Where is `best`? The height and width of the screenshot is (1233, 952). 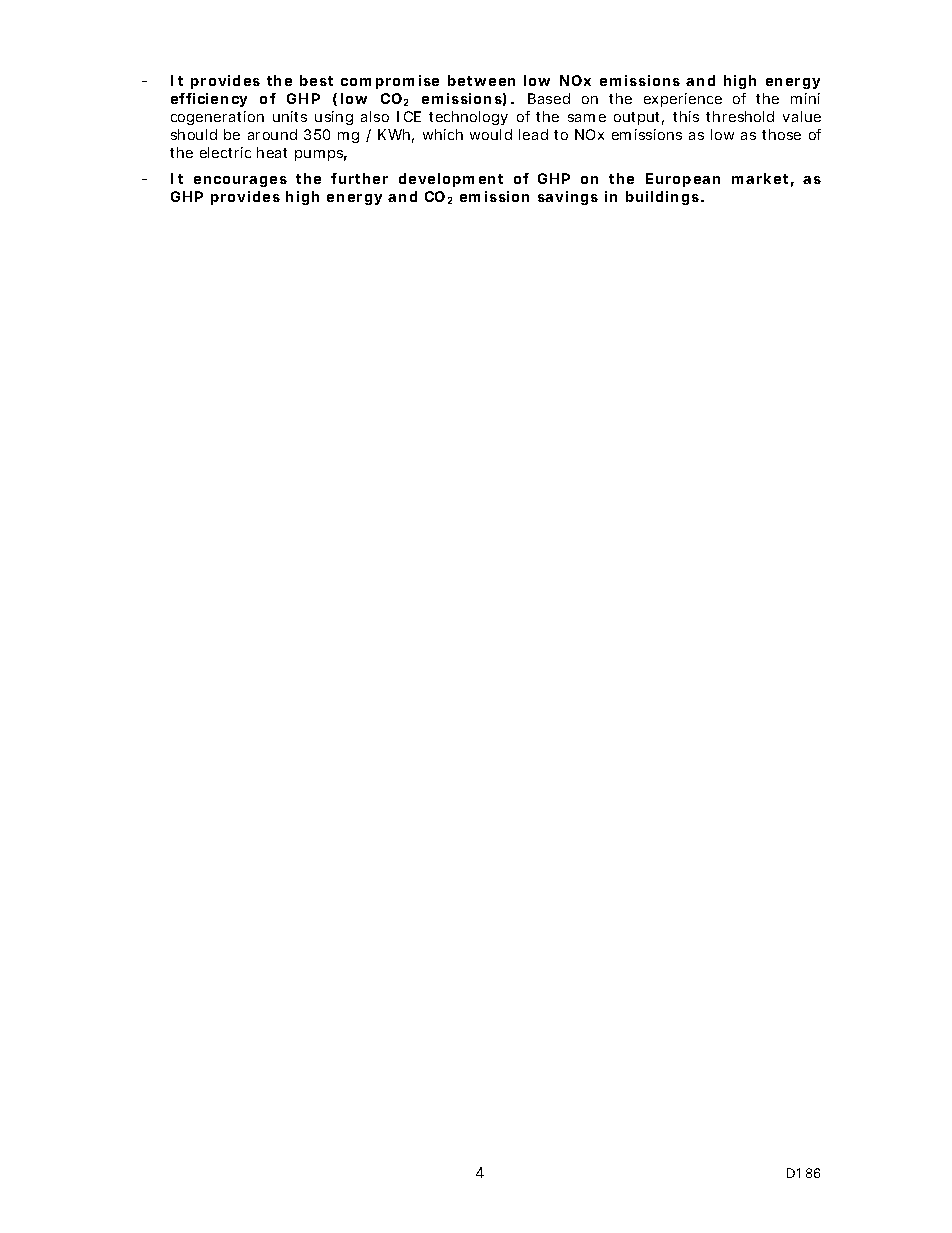
best is located at coordinates (316, 80).
